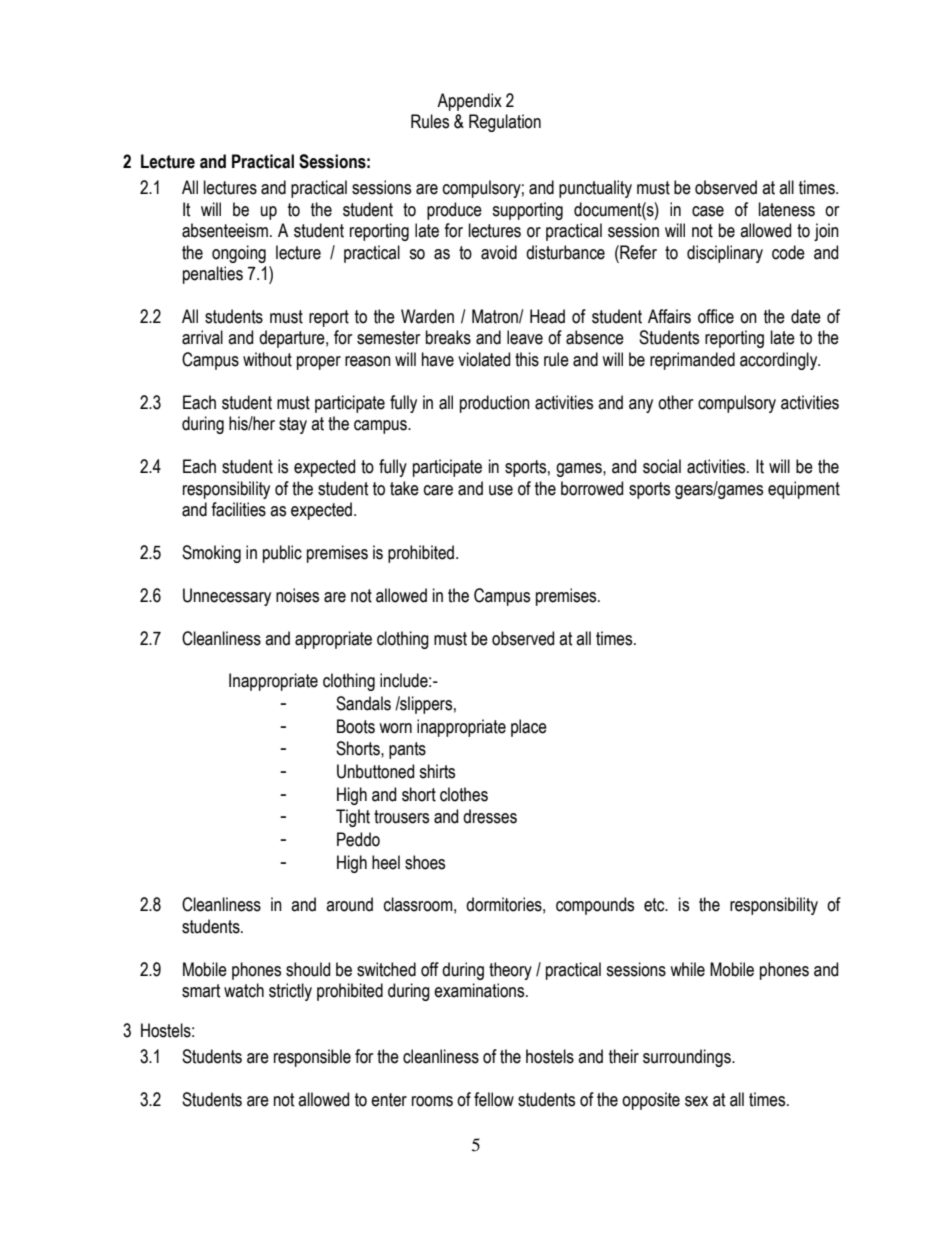 This page has width=952, height=1233. I want to click on production, so click(495, 404).
